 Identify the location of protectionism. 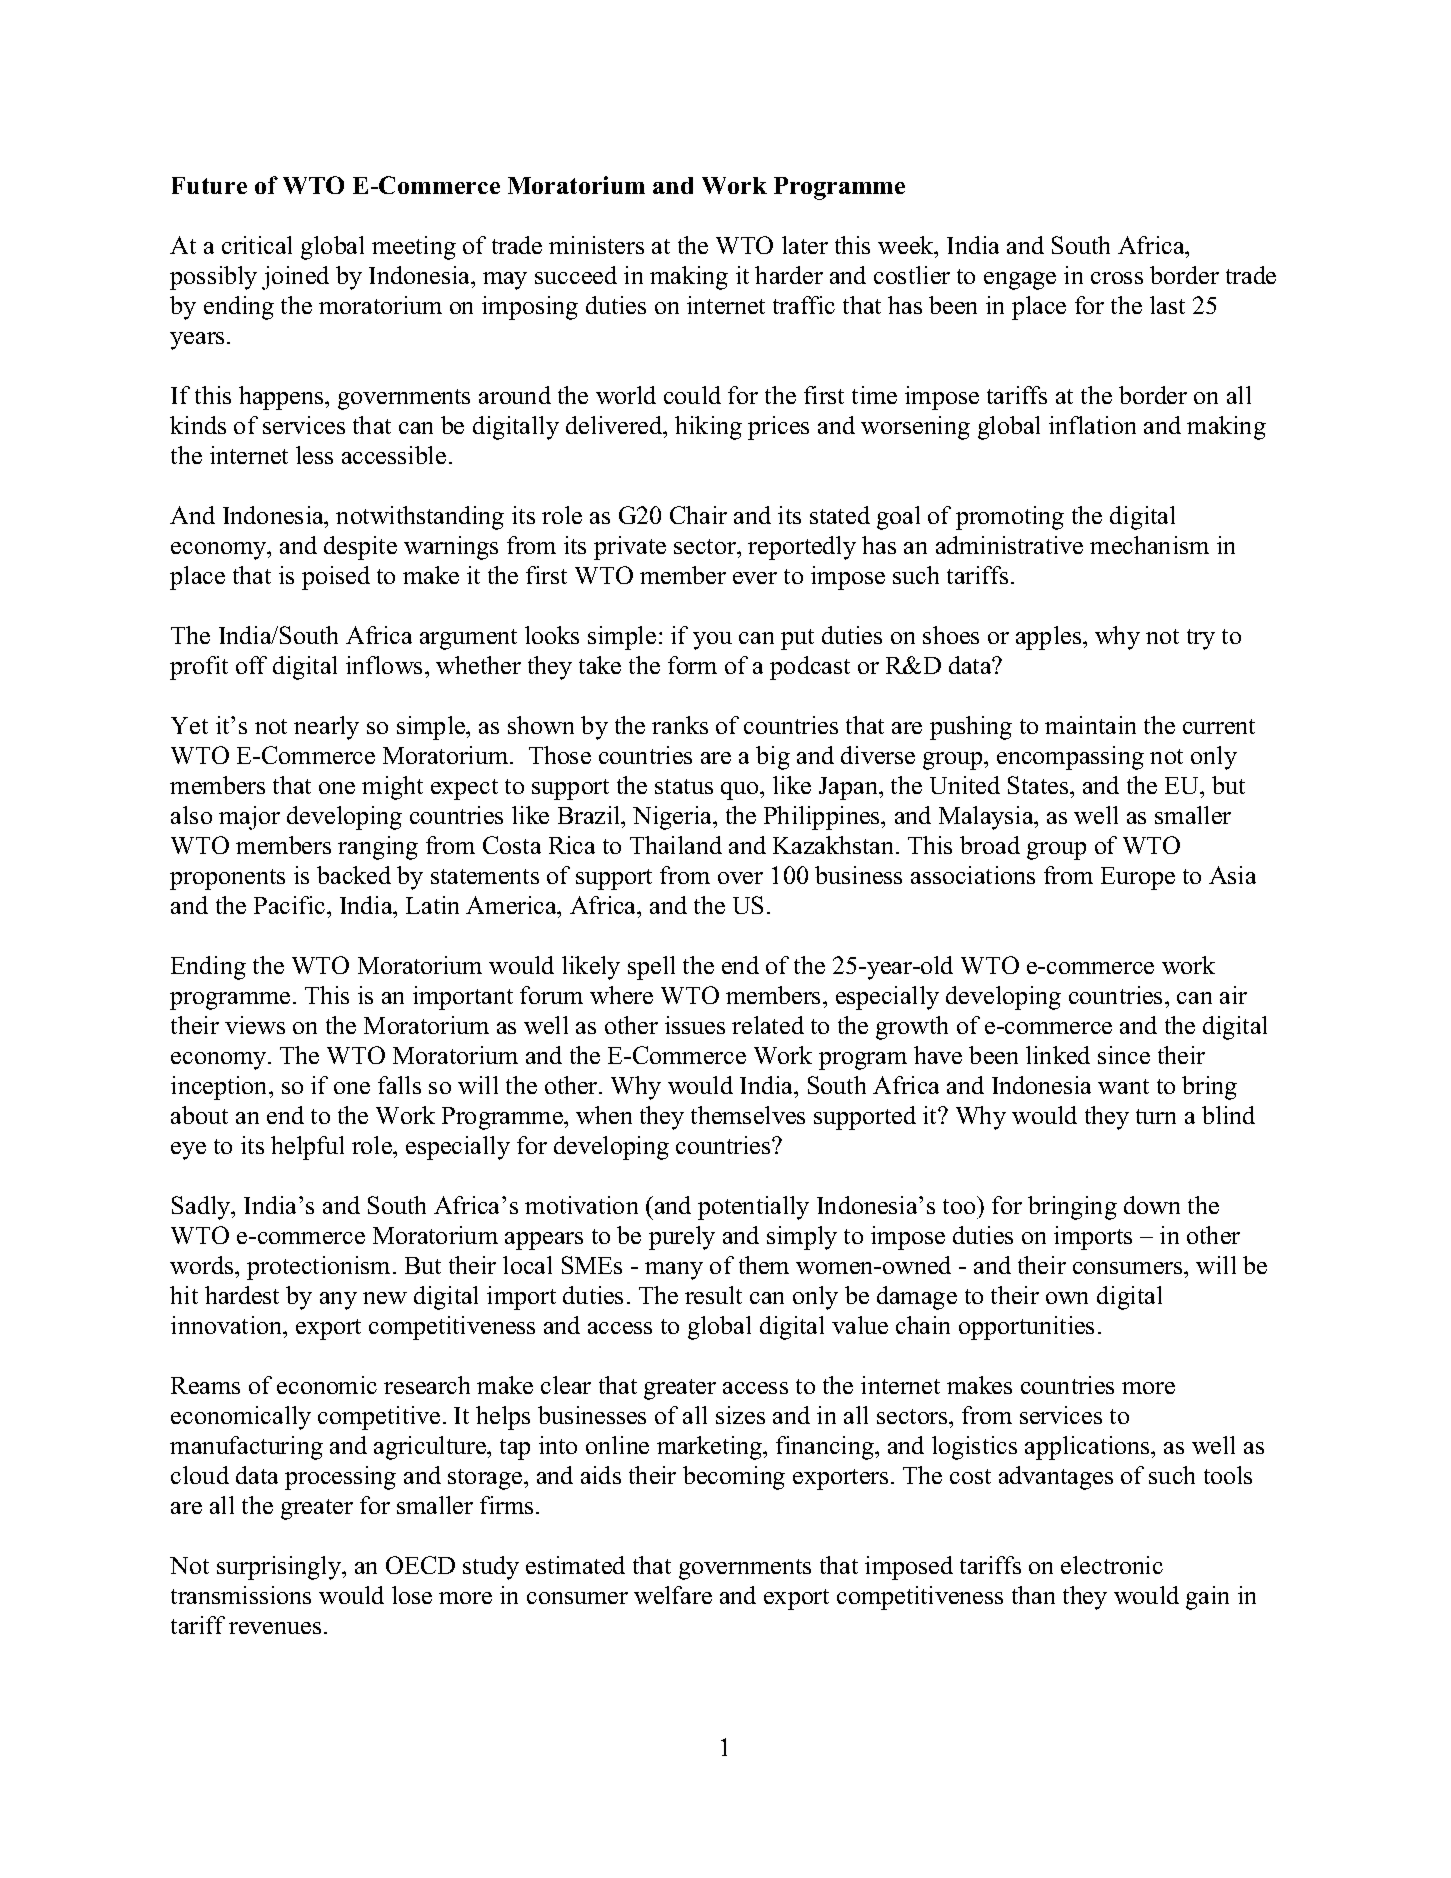
(320, 1268).
